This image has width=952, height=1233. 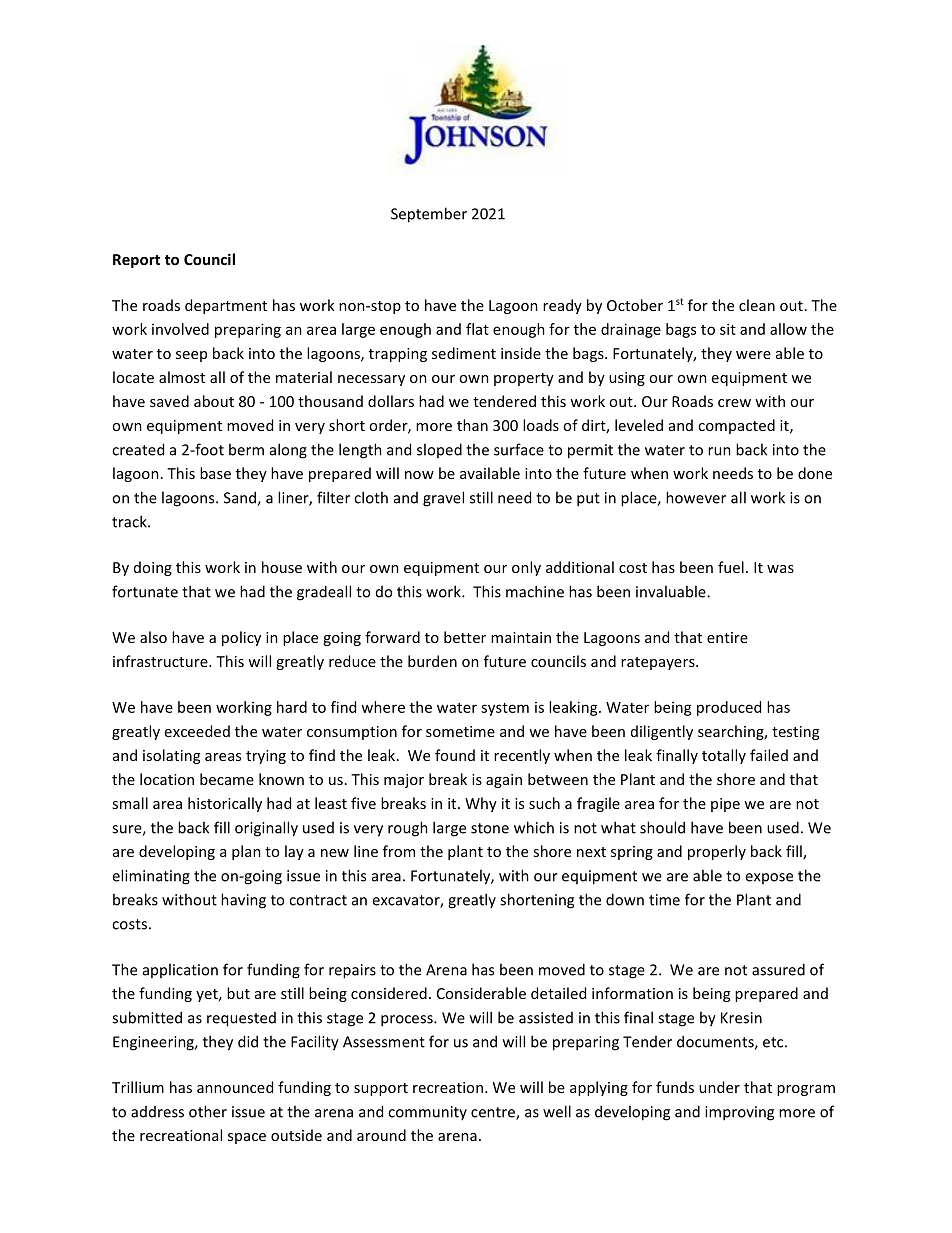 What do you see at coordinates (136, 261) in the image?
I see `Report` at bounding box center [136, 261].
